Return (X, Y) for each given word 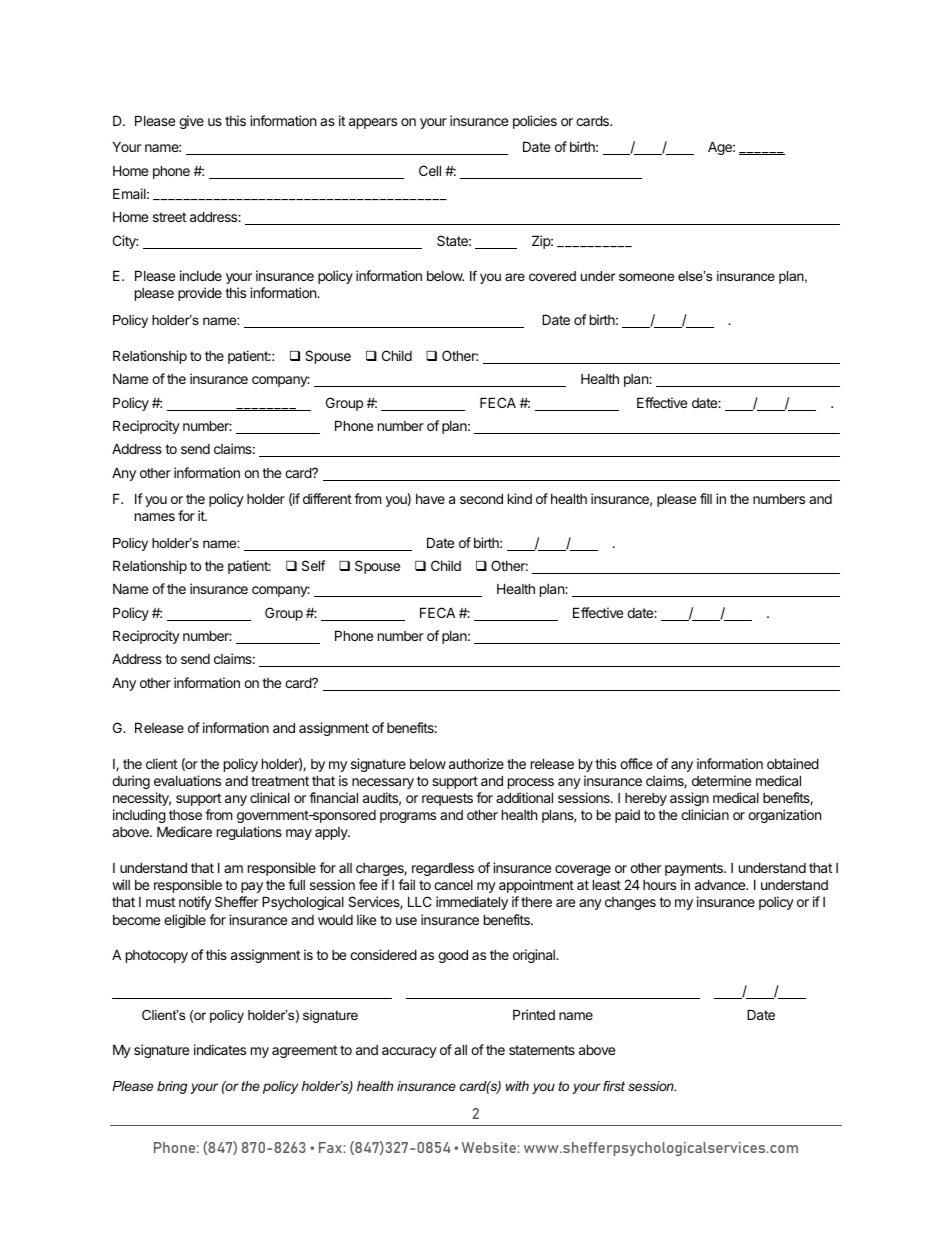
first (614, 1086)
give (191, 122)
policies (535, 122)
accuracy (409, 1052)
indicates (220, 1049)
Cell (430, 170)
